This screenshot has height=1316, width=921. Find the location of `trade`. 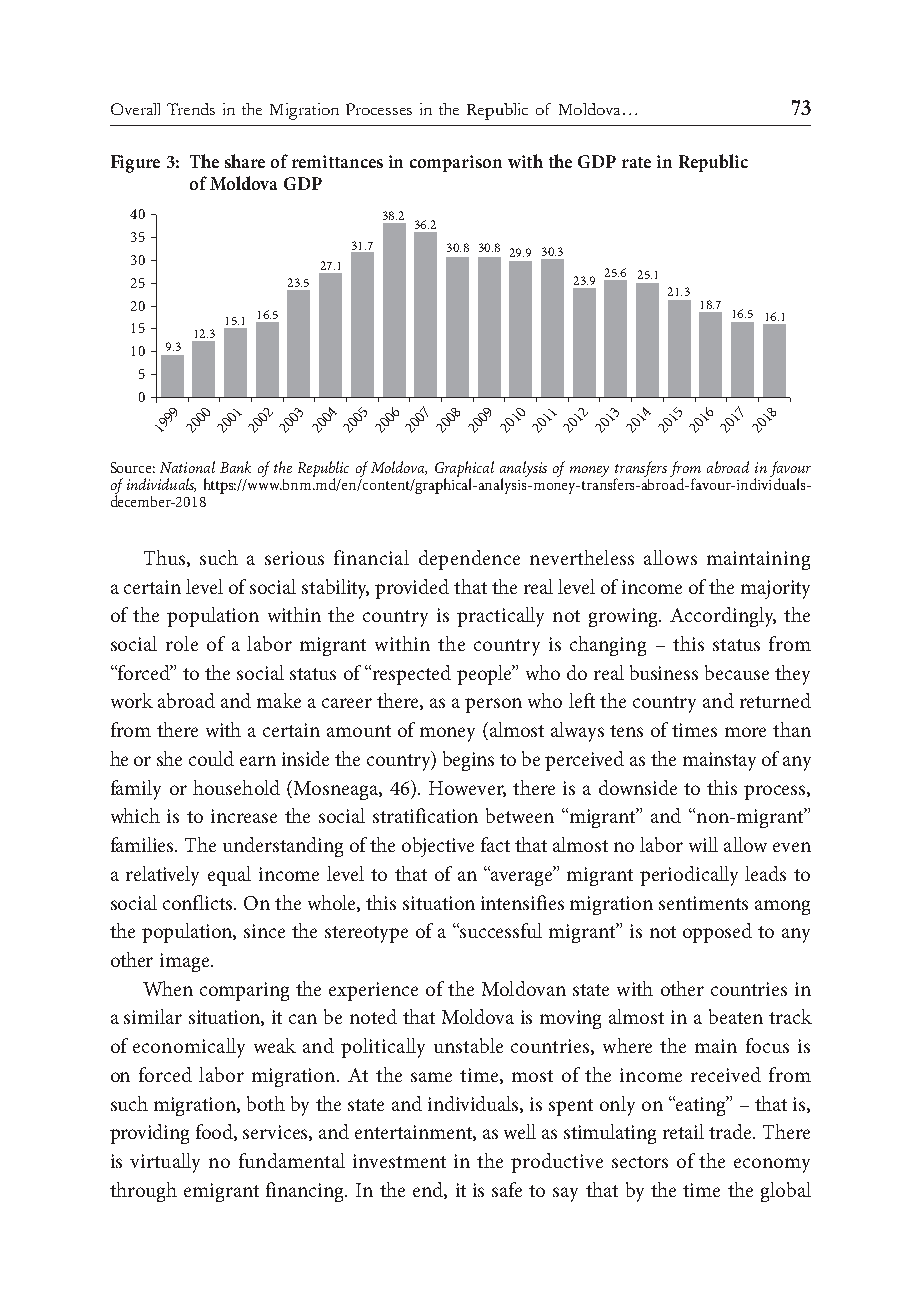

trade is located at coordinates (732, 1131).
